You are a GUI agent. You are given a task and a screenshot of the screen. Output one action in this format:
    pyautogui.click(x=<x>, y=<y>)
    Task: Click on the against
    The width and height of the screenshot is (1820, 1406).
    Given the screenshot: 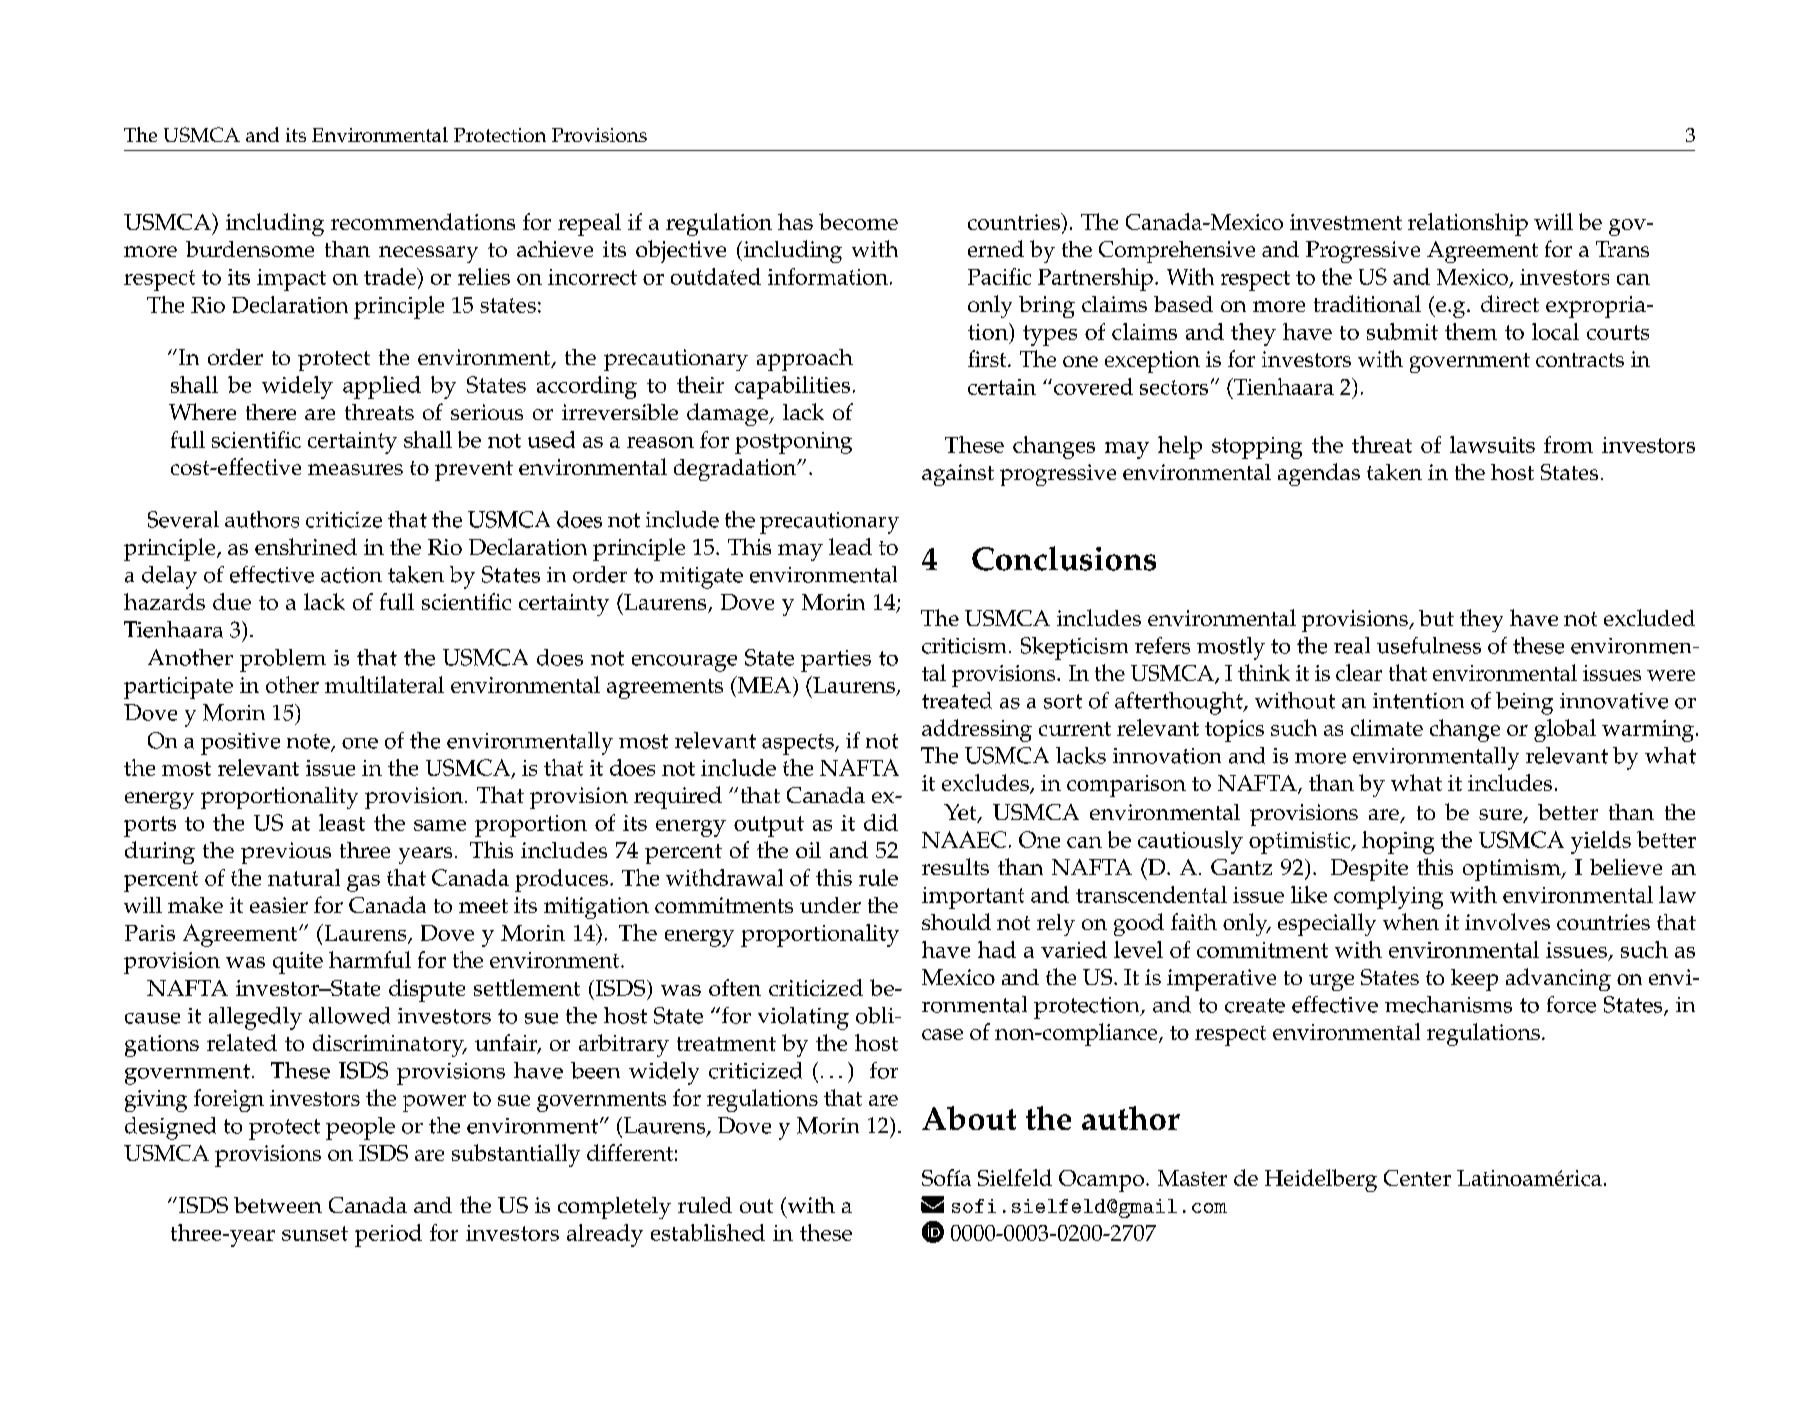 What is the action you would take?
    pyautogui.click(x=958, y=475)
